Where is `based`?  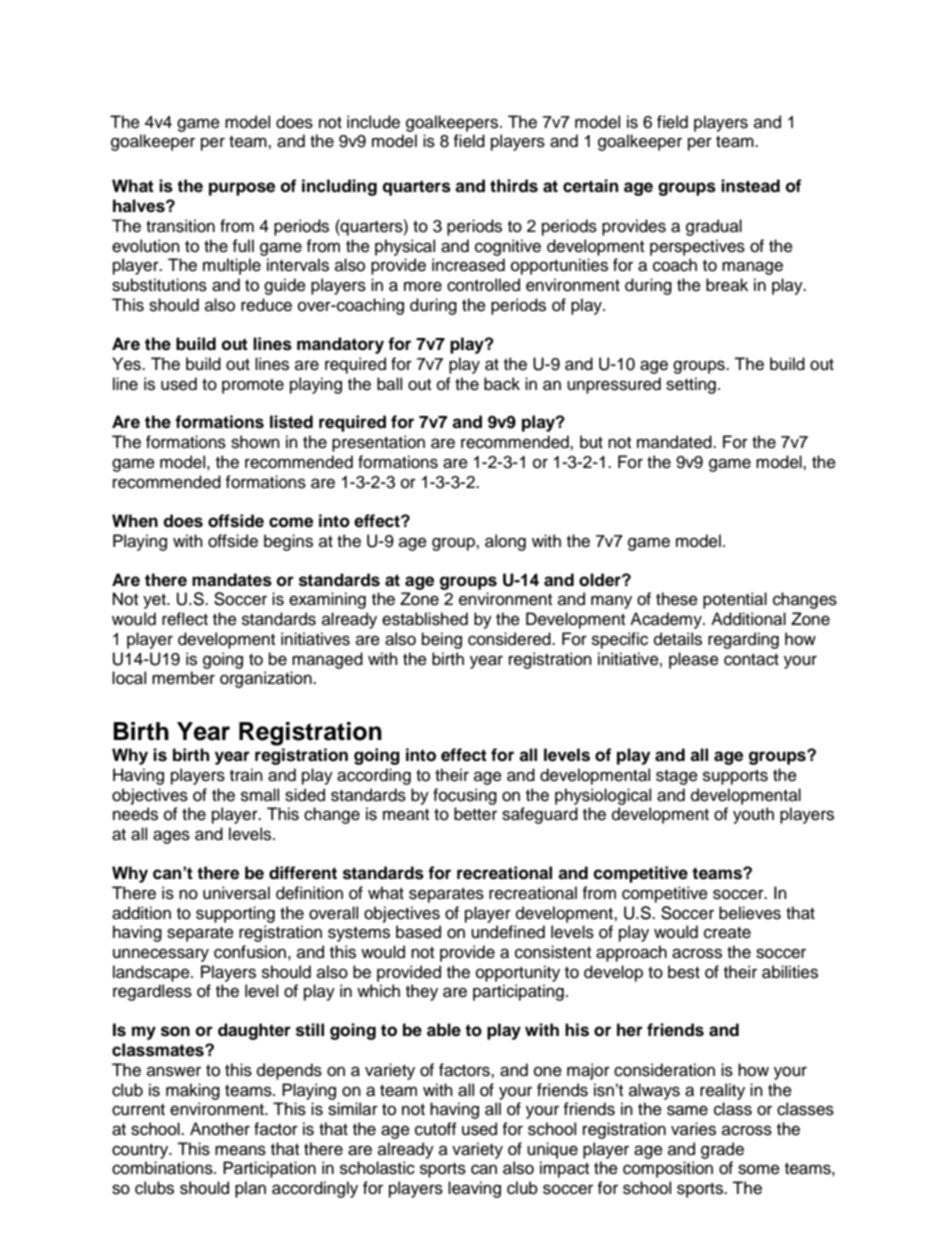
based is located at coordinates (418, 932).
